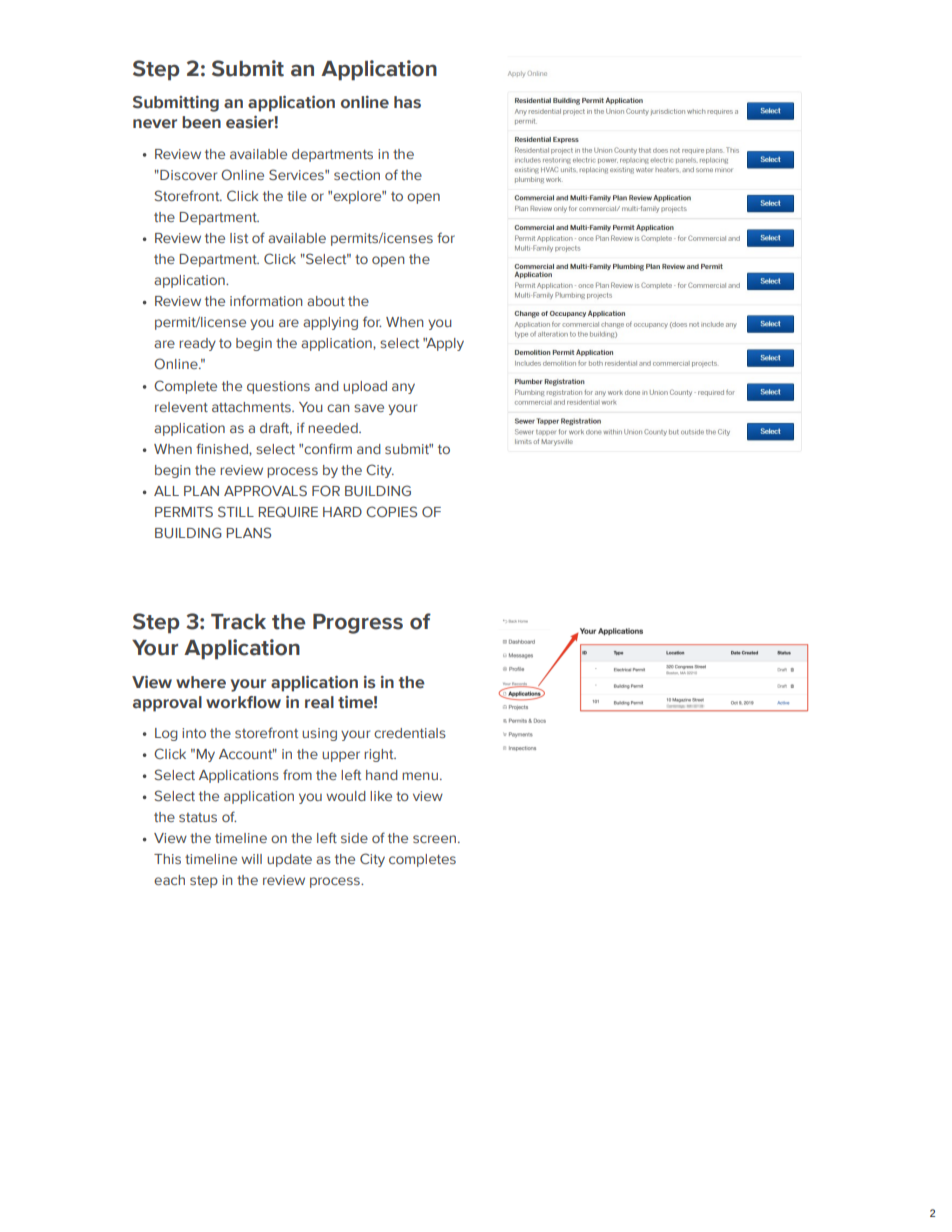  I want to click on credentials, so click(410, 733).
